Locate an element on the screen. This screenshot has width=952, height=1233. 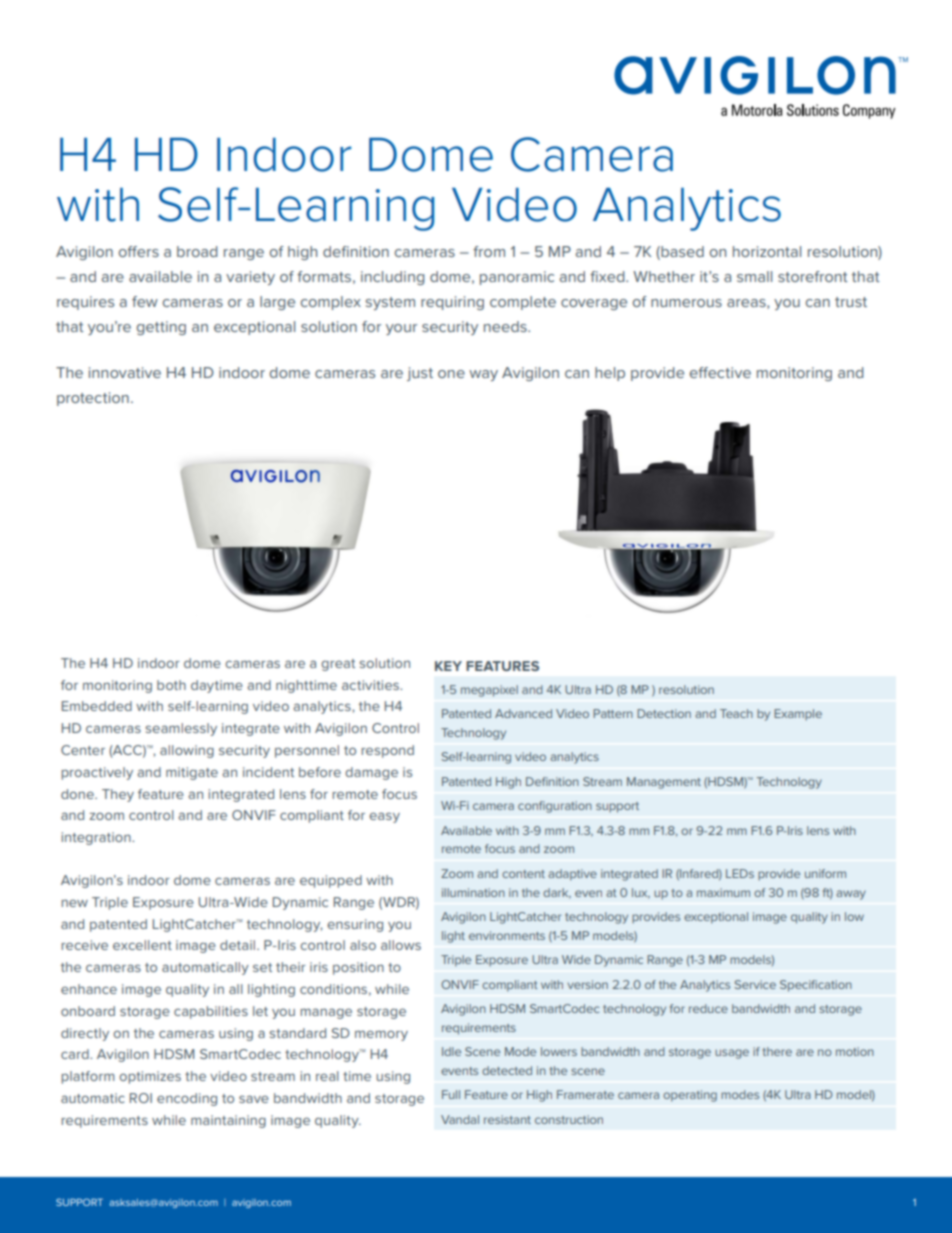
small is located at coordinates (754, 276).
